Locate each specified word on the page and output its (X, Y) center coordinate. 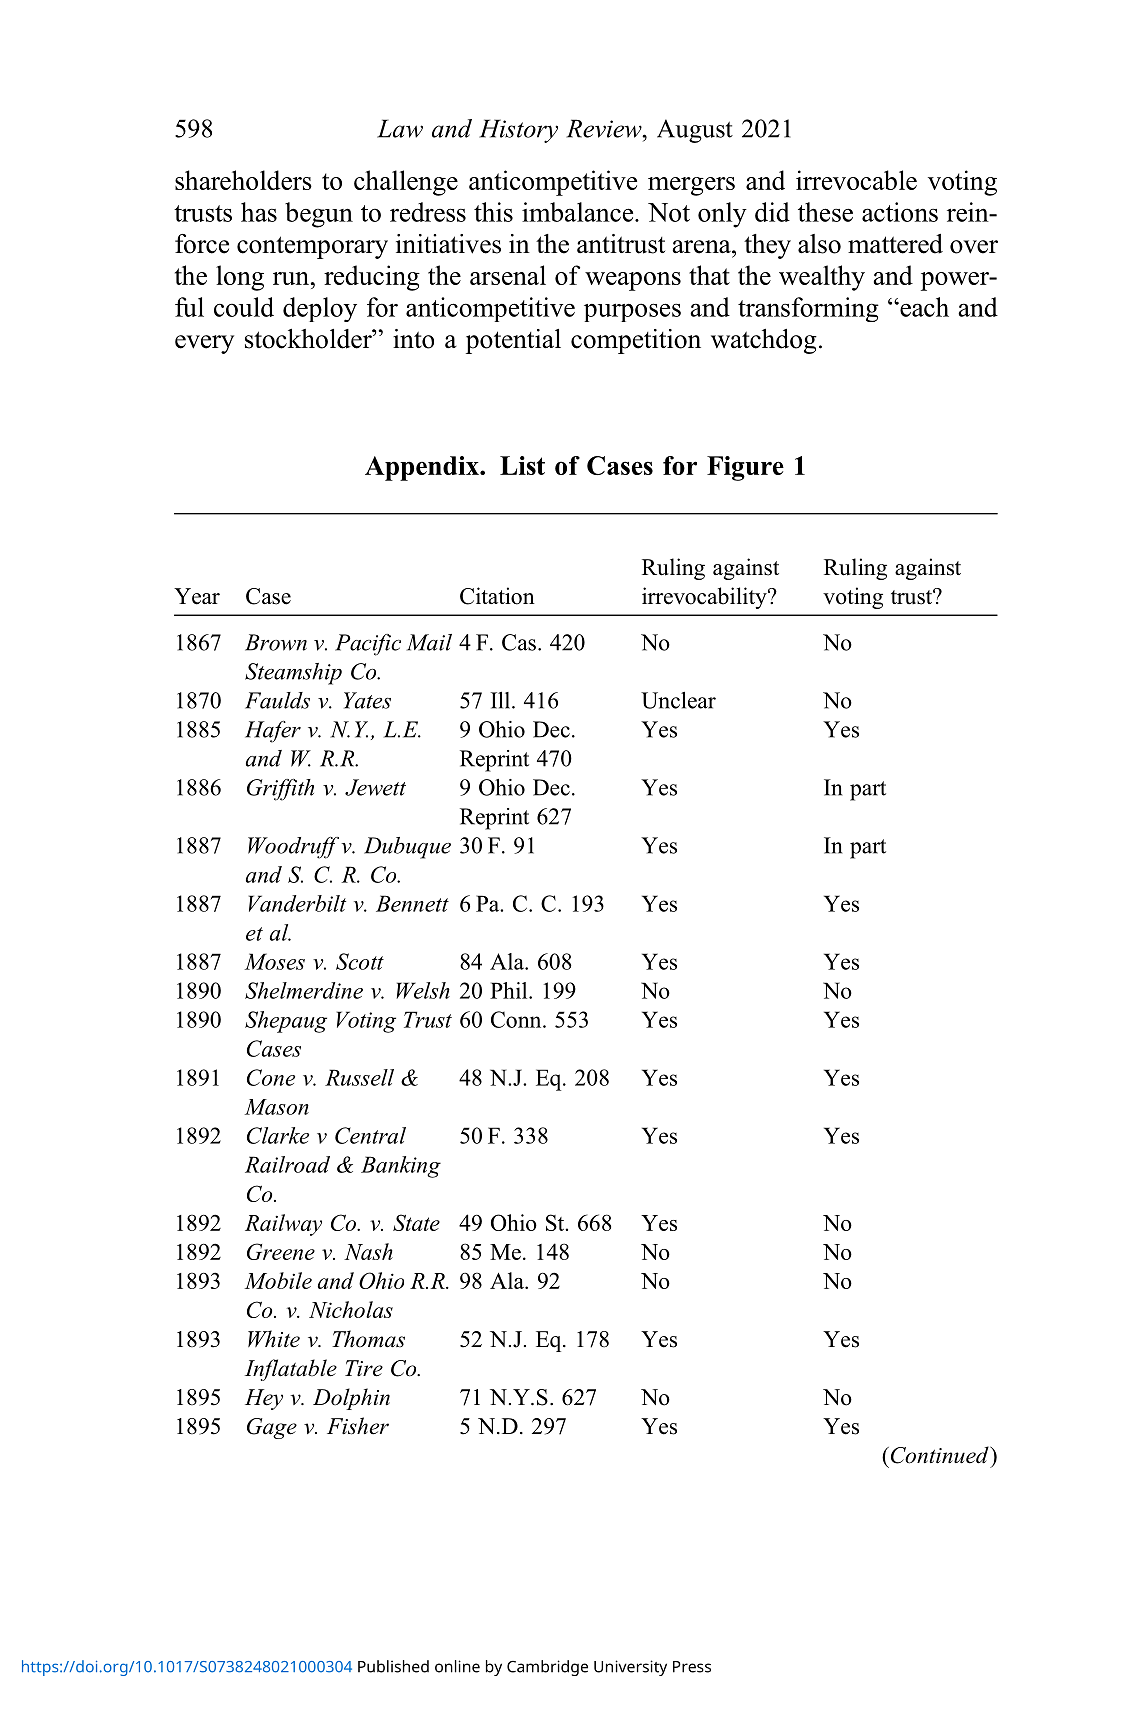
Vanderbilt (297, 903)
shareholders (243, 180)
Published (393, 1666)
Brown (276, 642)
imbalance (579, 212)
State (416, 1222)
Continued (939, 1455)
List (522, 465)
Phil (510, 990)
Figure (745, 468)
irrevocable (856, 180)
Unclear (678, 700)
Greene (281, 1251)
